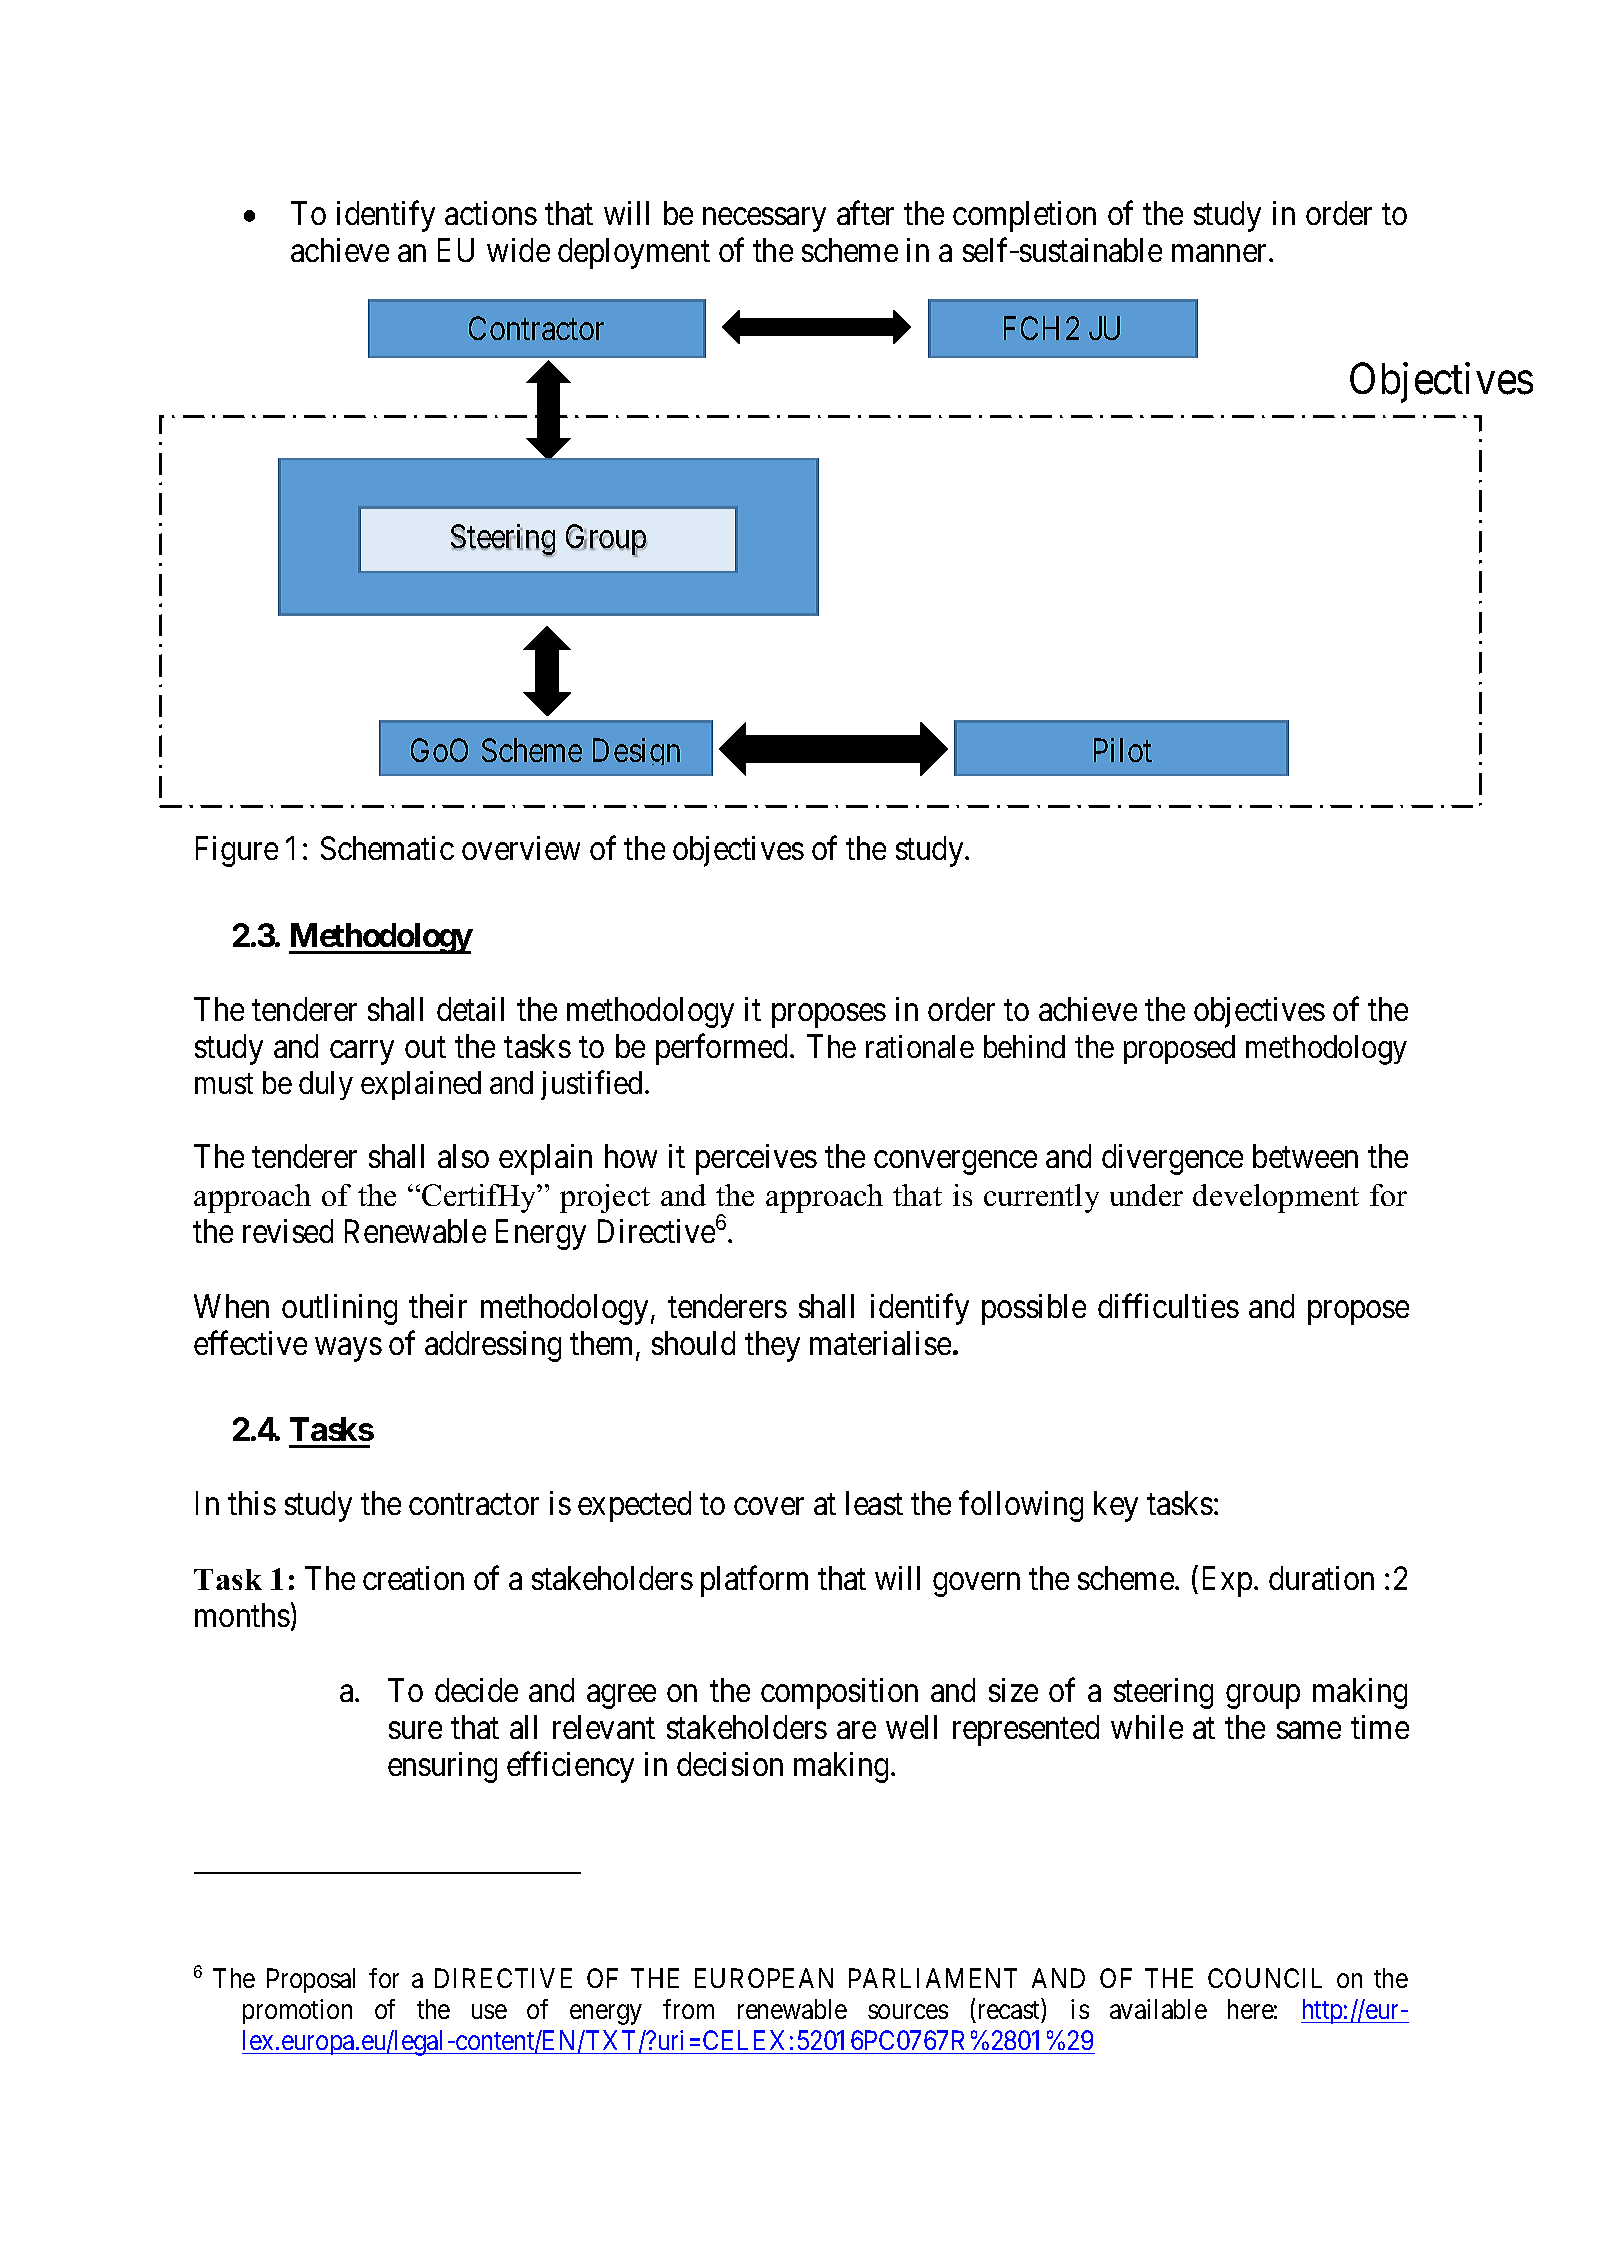  What do you see at coordinates (764, 220) in the image?
I see `necessary` at bounding box center [764, 220].
